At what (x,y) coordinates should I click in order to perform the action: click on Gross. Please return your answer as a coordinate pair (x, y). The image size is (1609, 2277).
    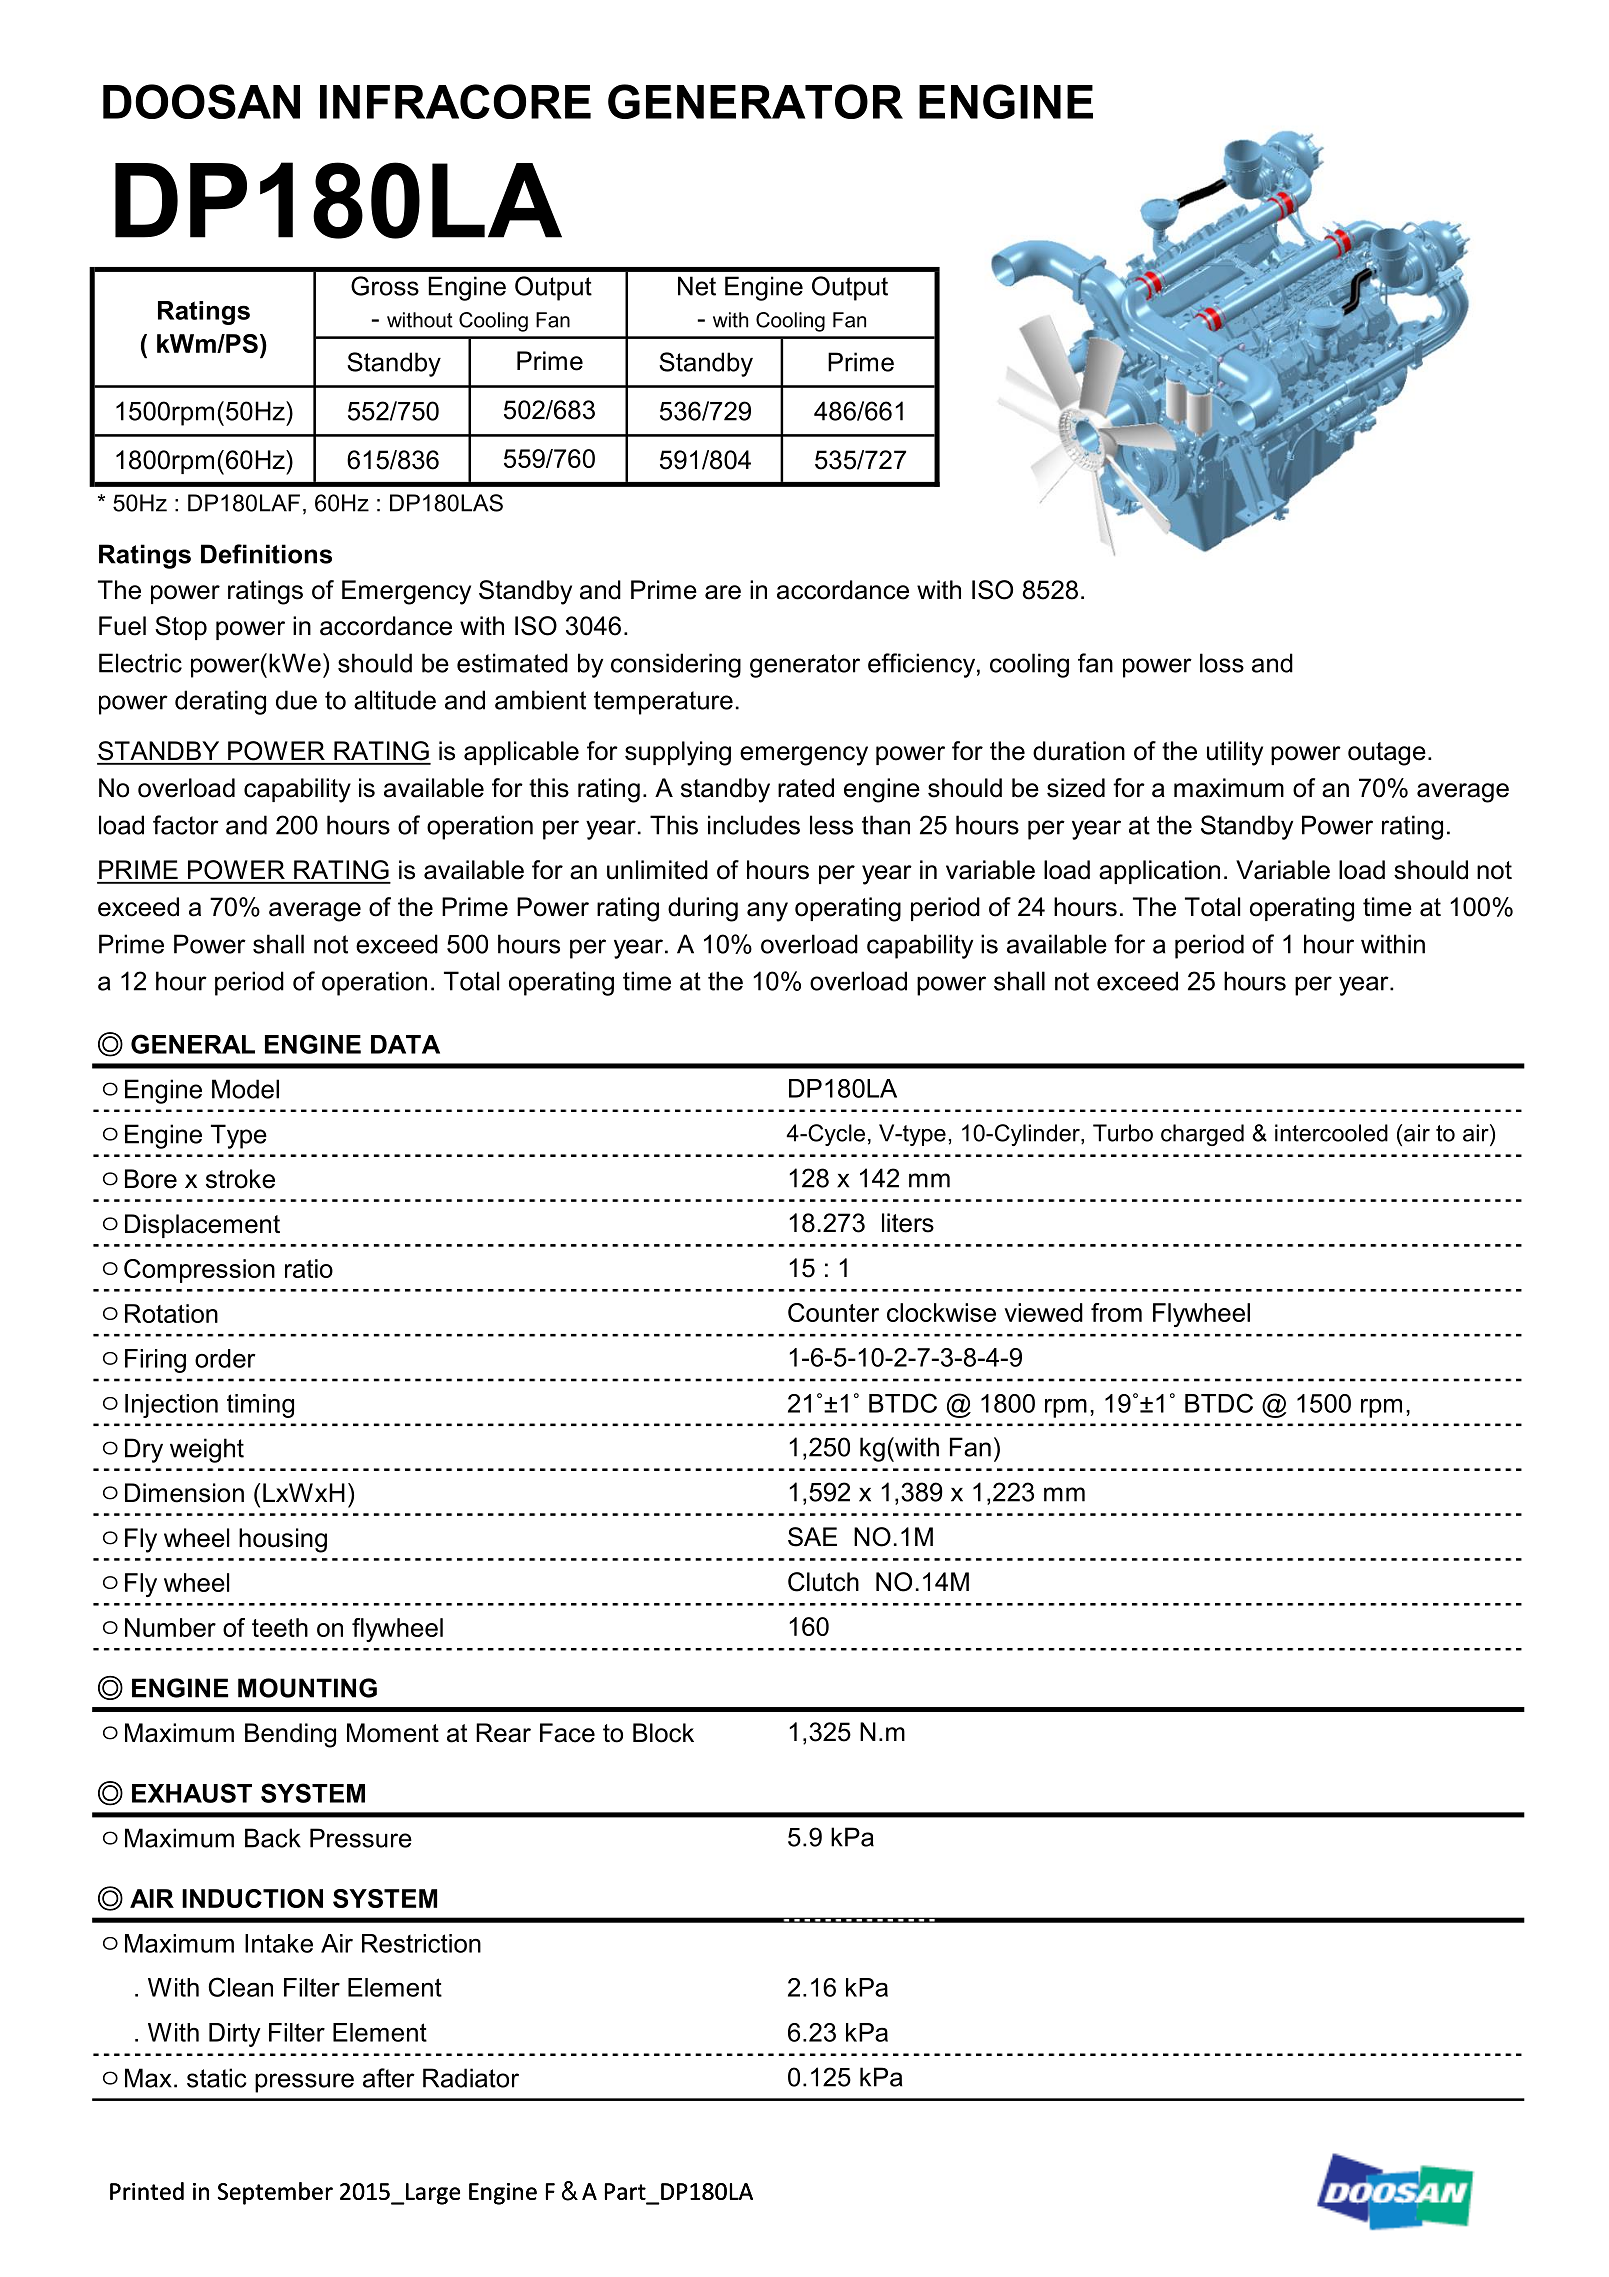
    Looking at the image, I should click on (385, 286).
